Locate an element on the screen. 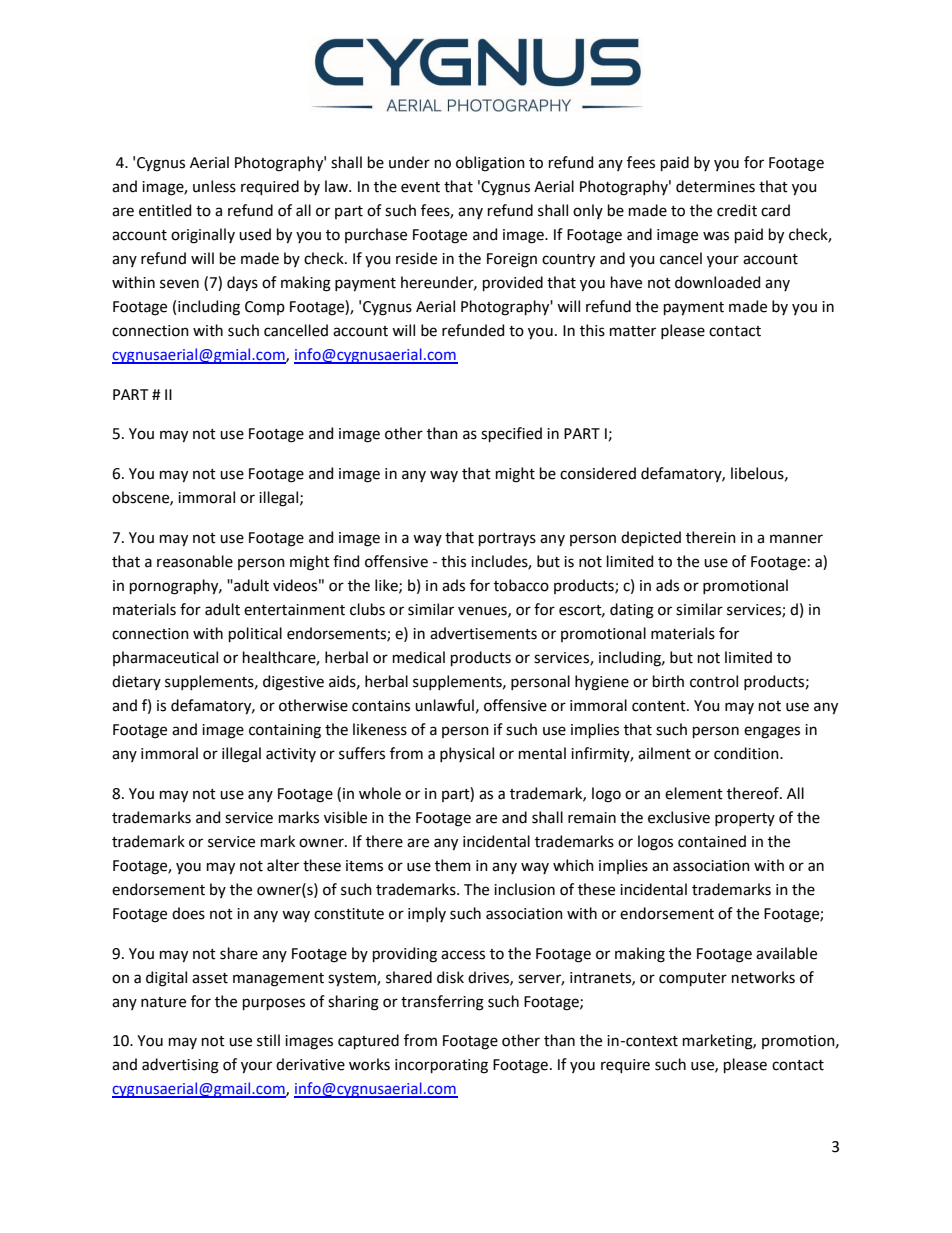 Image resolution: width=952 pixels, height=1233 pixels. matter is located at coordinates (633, 331).
